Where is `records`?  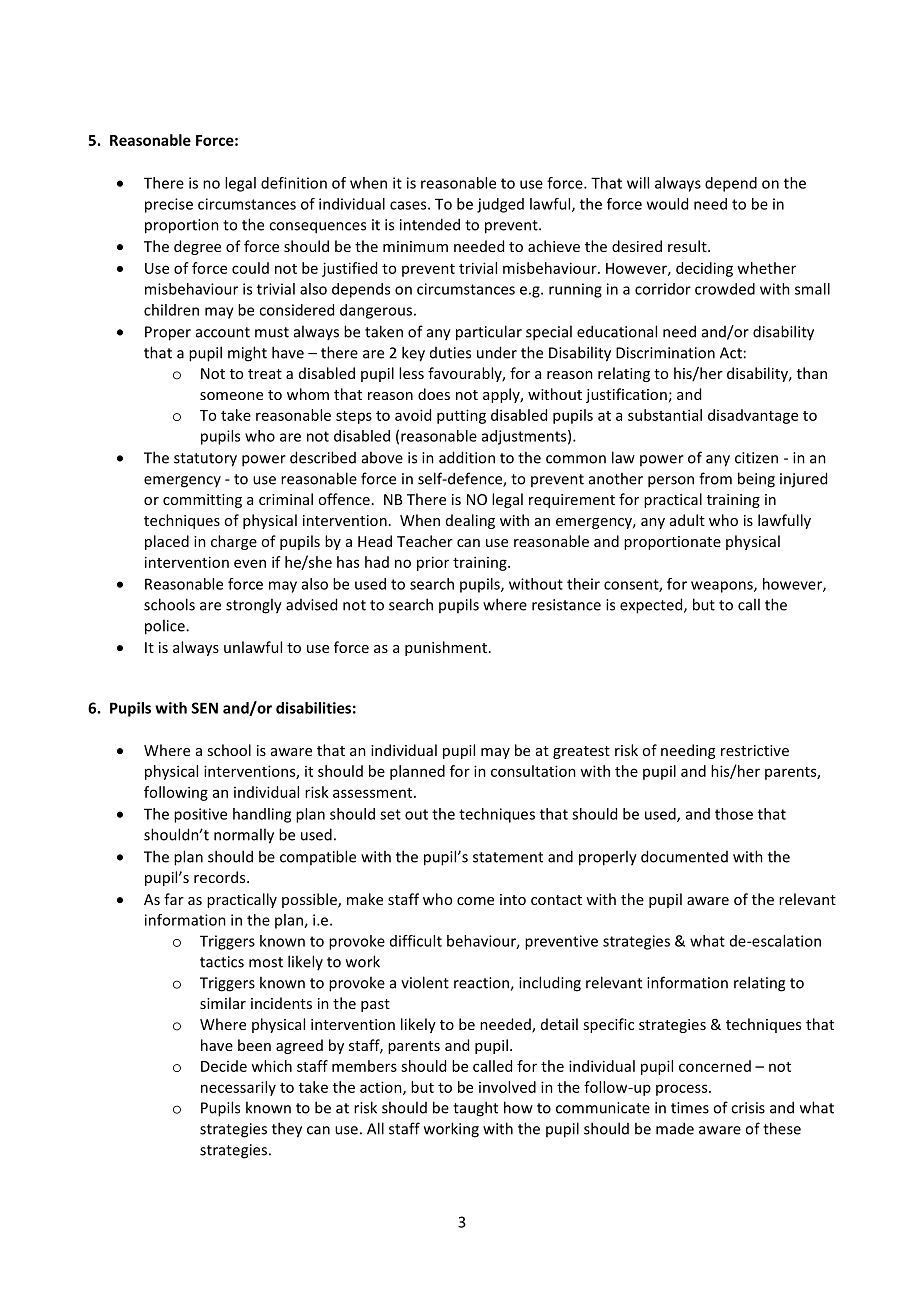 records is located at coordinates (221, 877).
